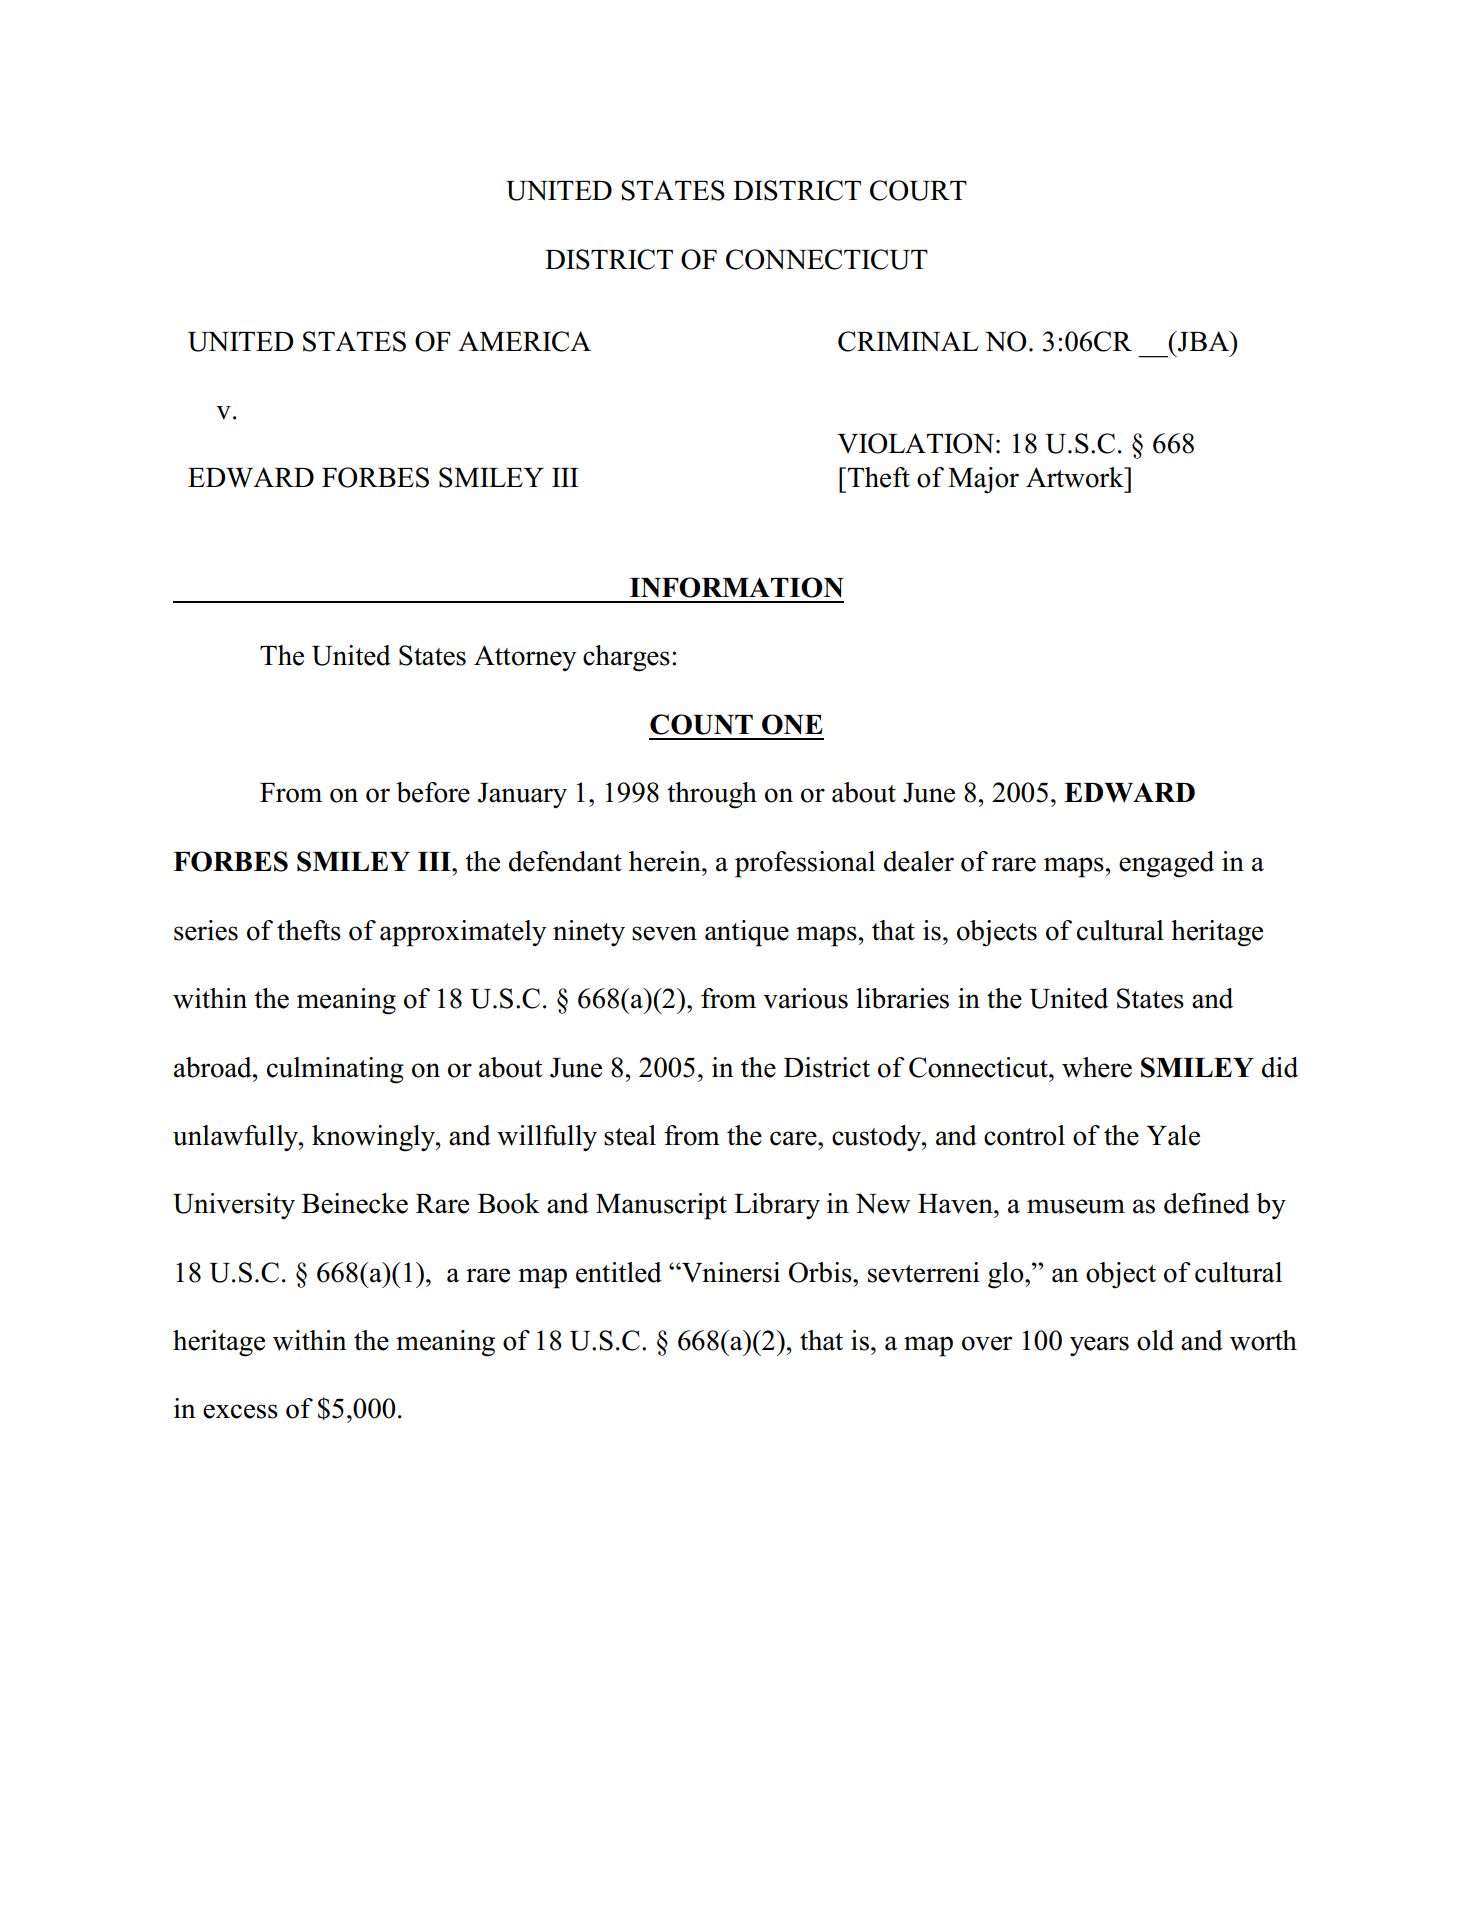  What do you see at coordinates (240, 1411) in the image?
I see `excess` at bounding box center [240, 1411].
